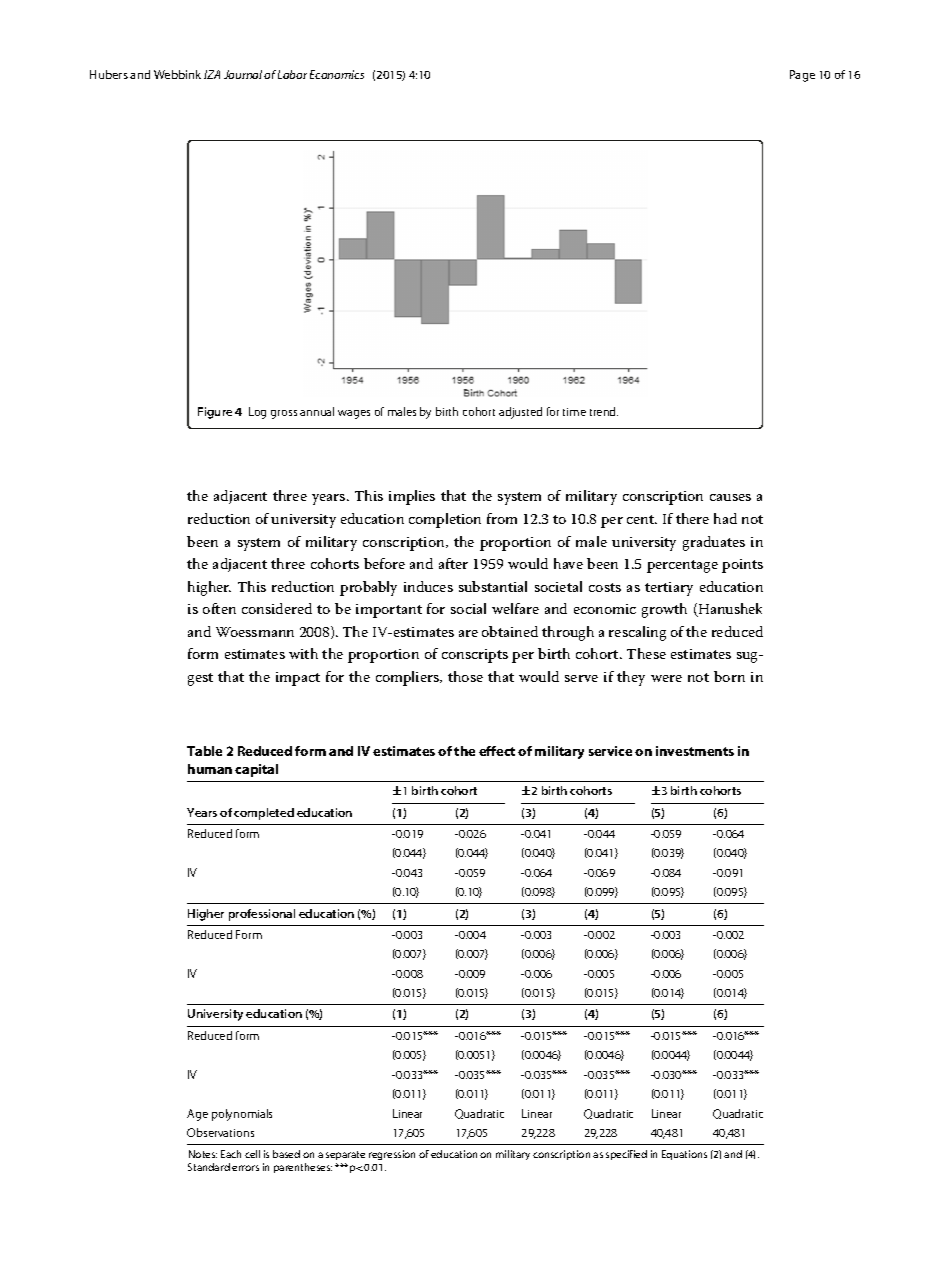  I want to click on Log, so click(257, 413).
